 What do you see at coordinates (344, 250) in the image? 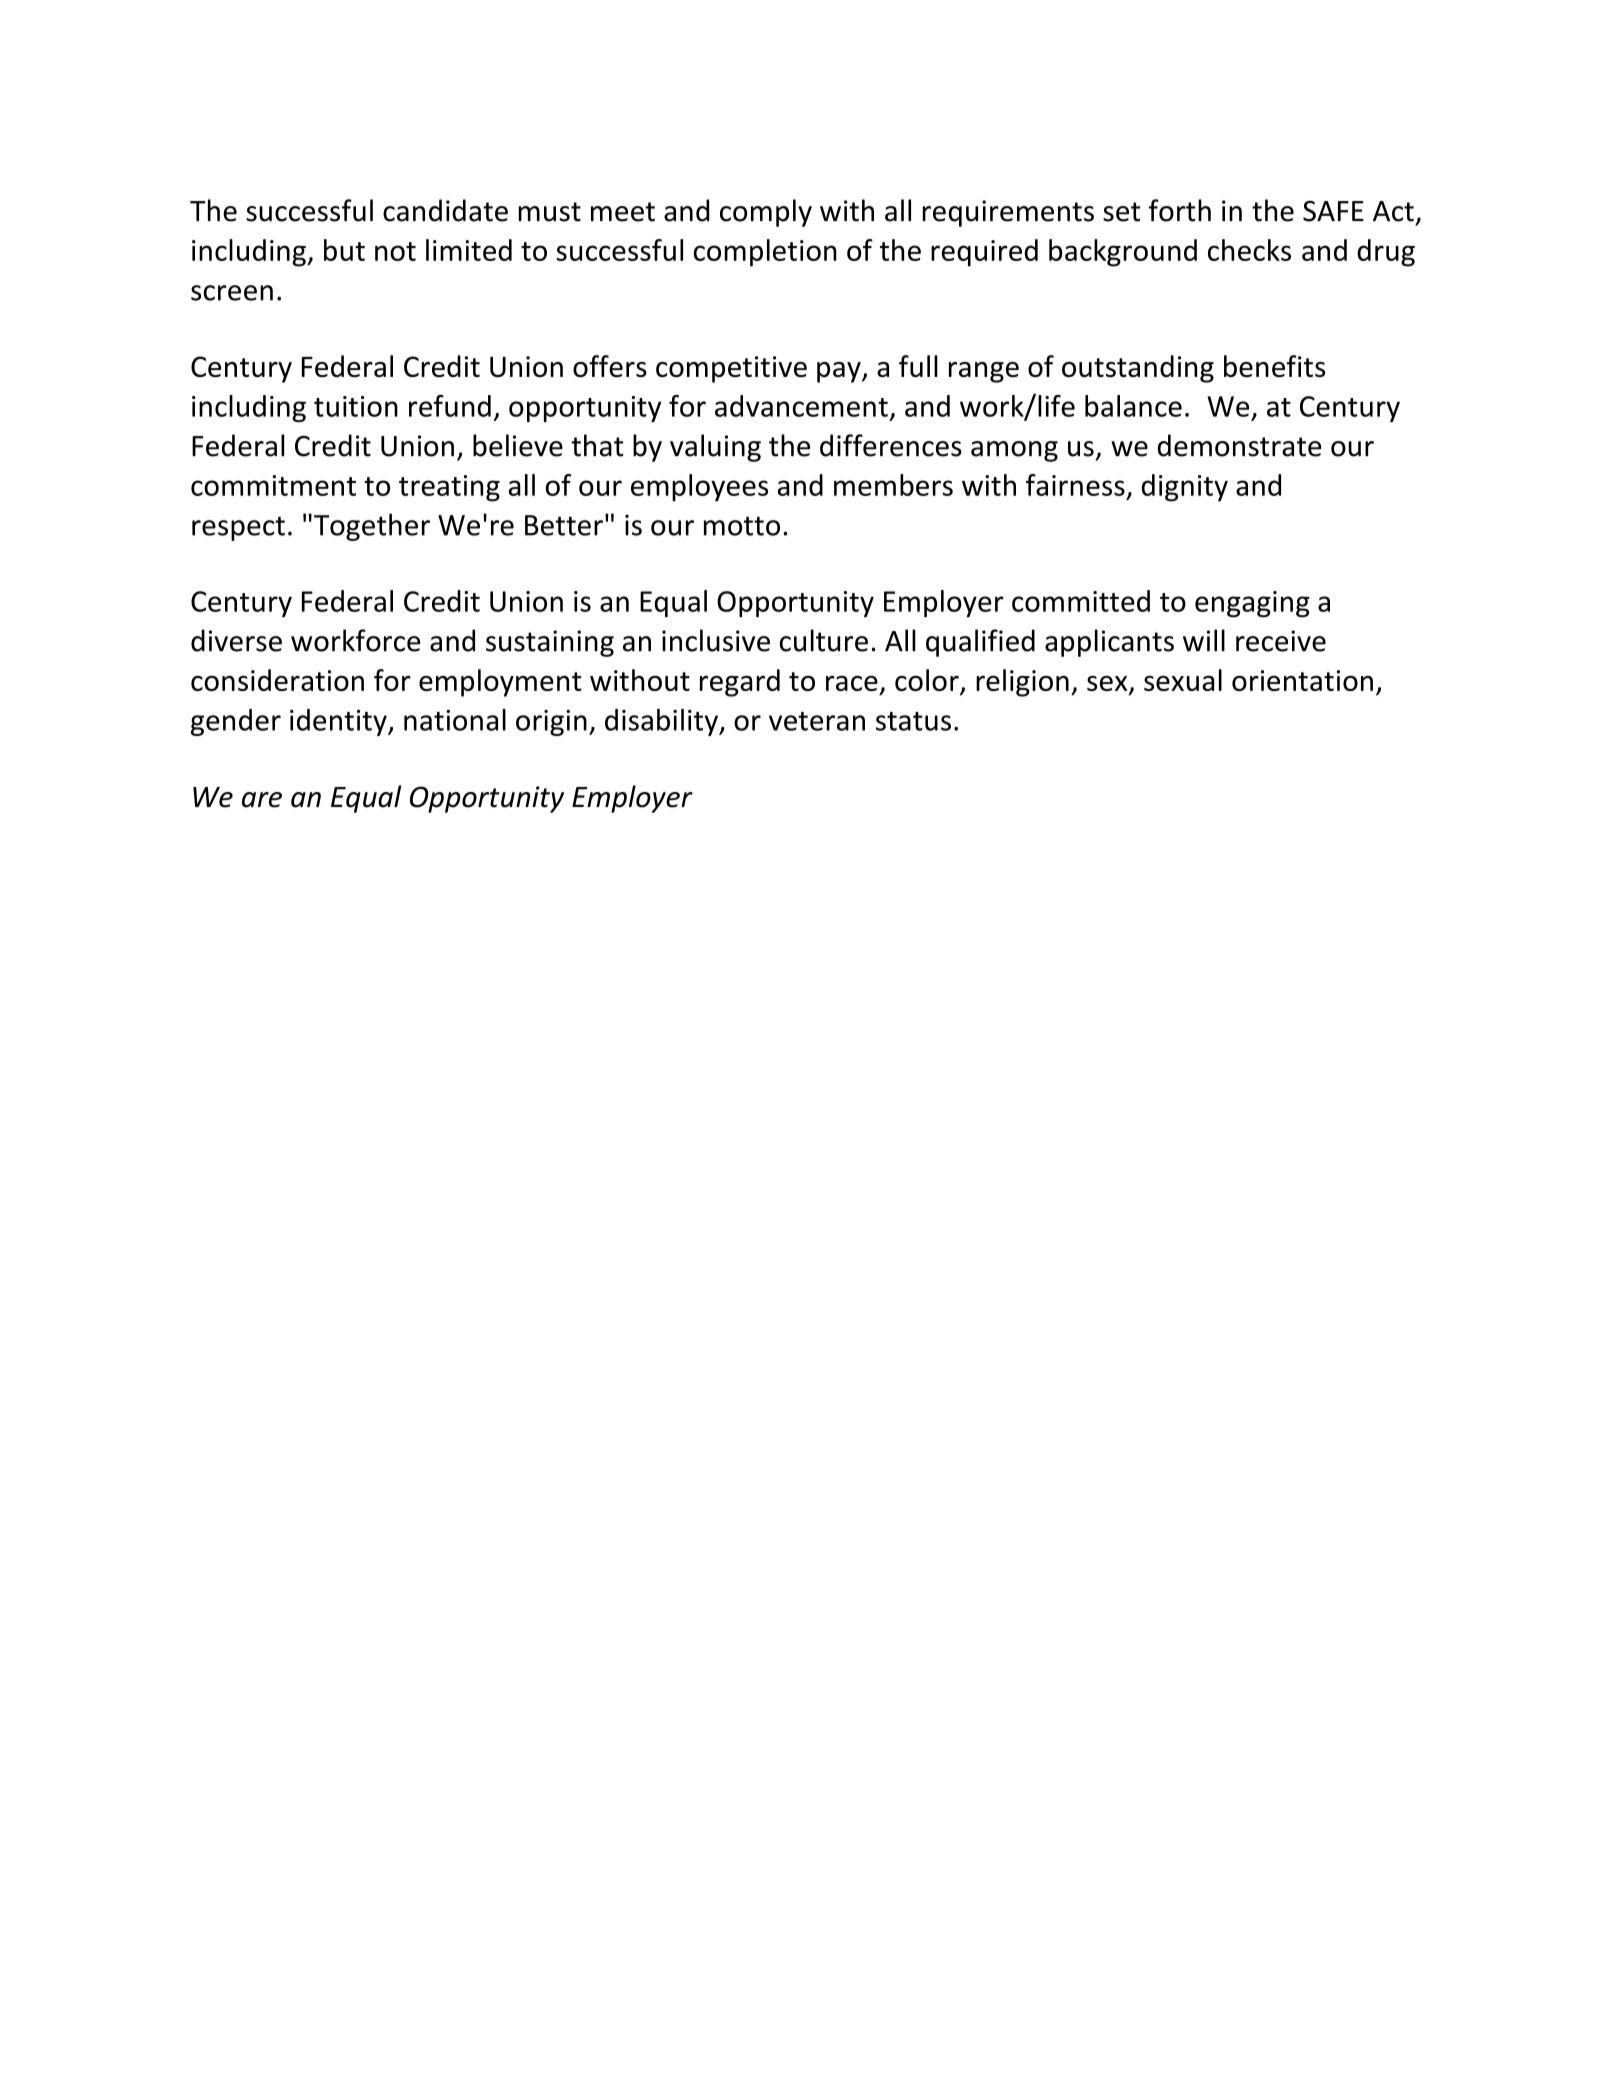
I see `but` at bounding box center [344, 250].
